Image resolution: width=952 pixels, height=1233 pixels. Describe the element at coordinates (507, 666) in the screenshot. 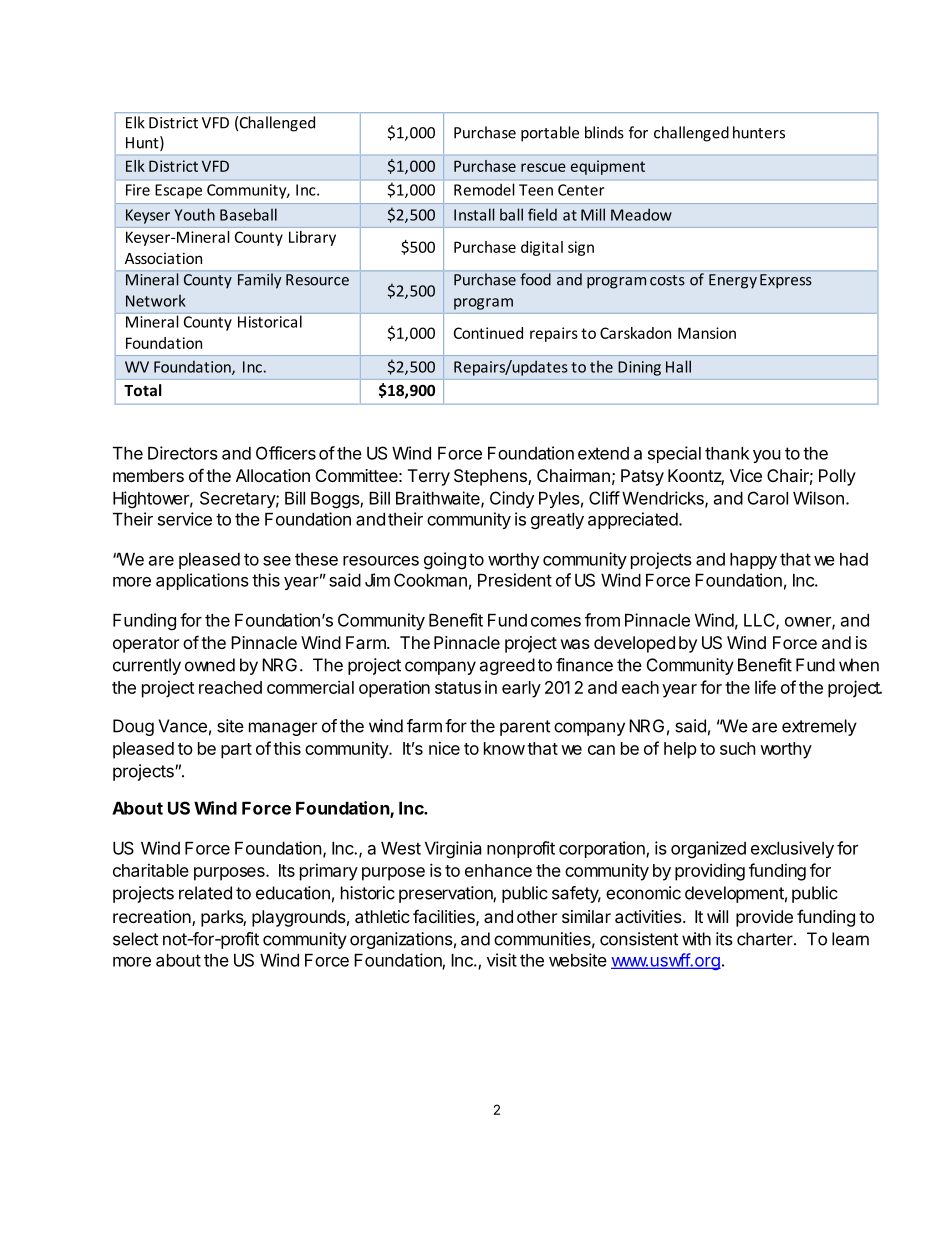

I see `agreed` at that location.
